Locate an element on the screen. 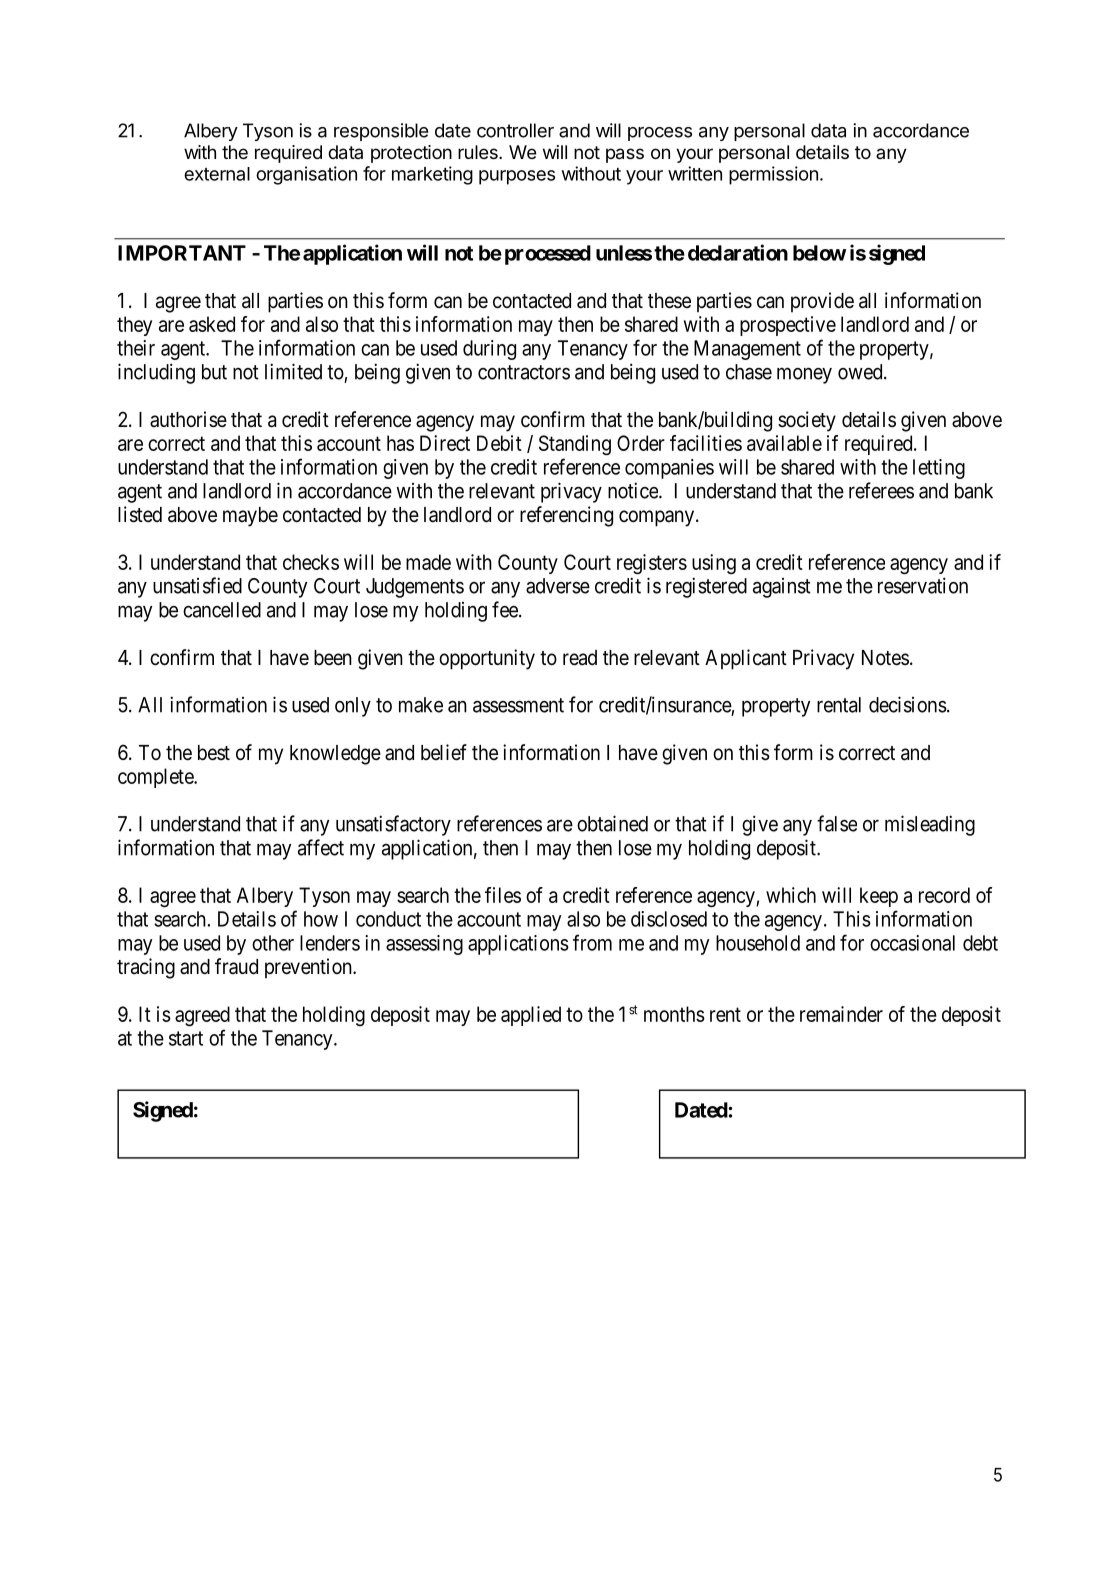 The image size is (1119, 1583). false is located at coordinates (837, 823).
